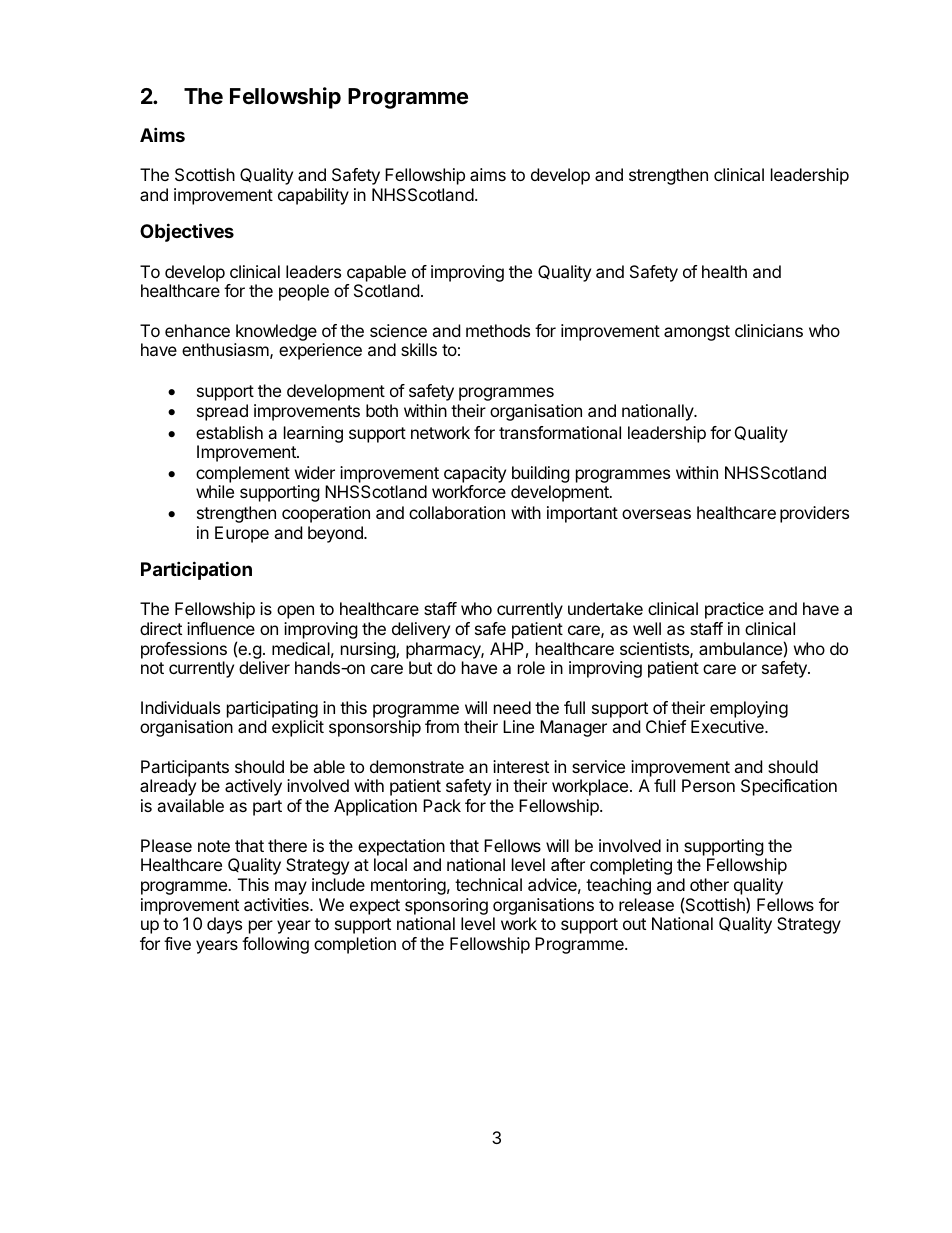 This page has height=1233, width=952. What do you see at coordinates (769, 330) in the page?
I see `clinicians` at bounding box center [769, 330].
